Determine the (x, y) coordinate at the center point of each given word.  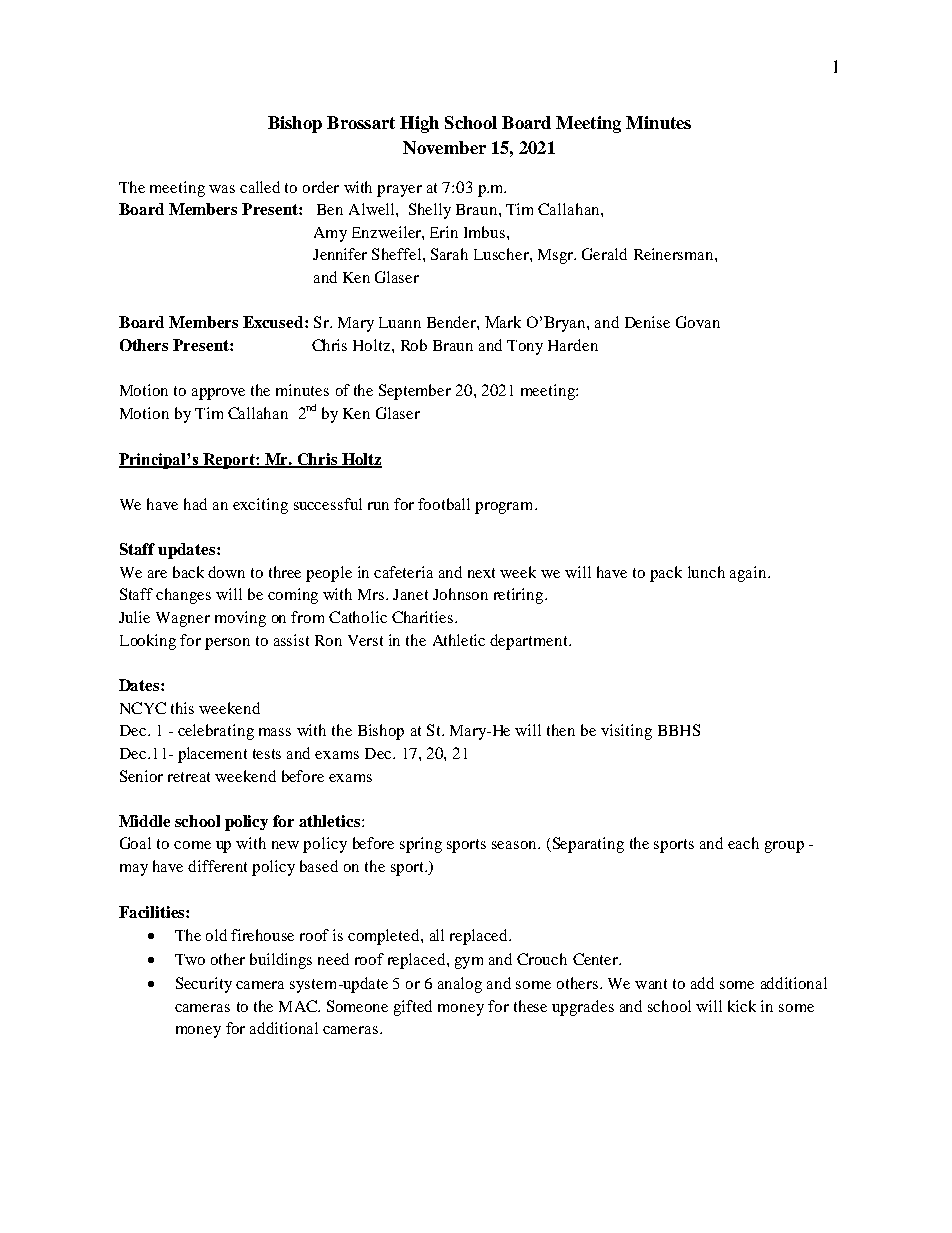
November (444, 147)
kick (742, 1006)
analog (460, 985)
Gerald (604, 254)
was (222, 189)
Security (204, 985)
